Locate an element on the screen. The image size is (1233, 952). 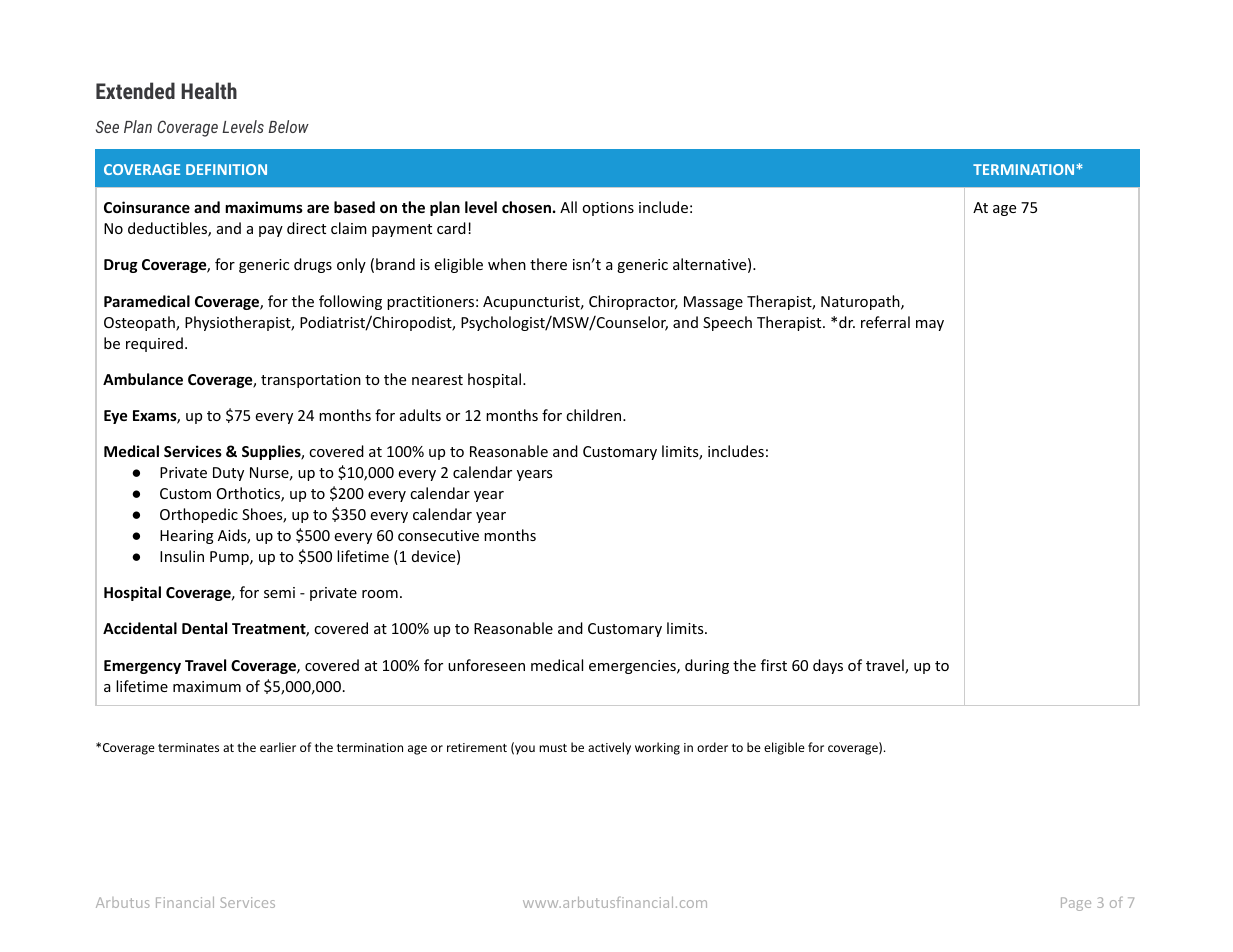
All is located at coordinates (568, 207).
